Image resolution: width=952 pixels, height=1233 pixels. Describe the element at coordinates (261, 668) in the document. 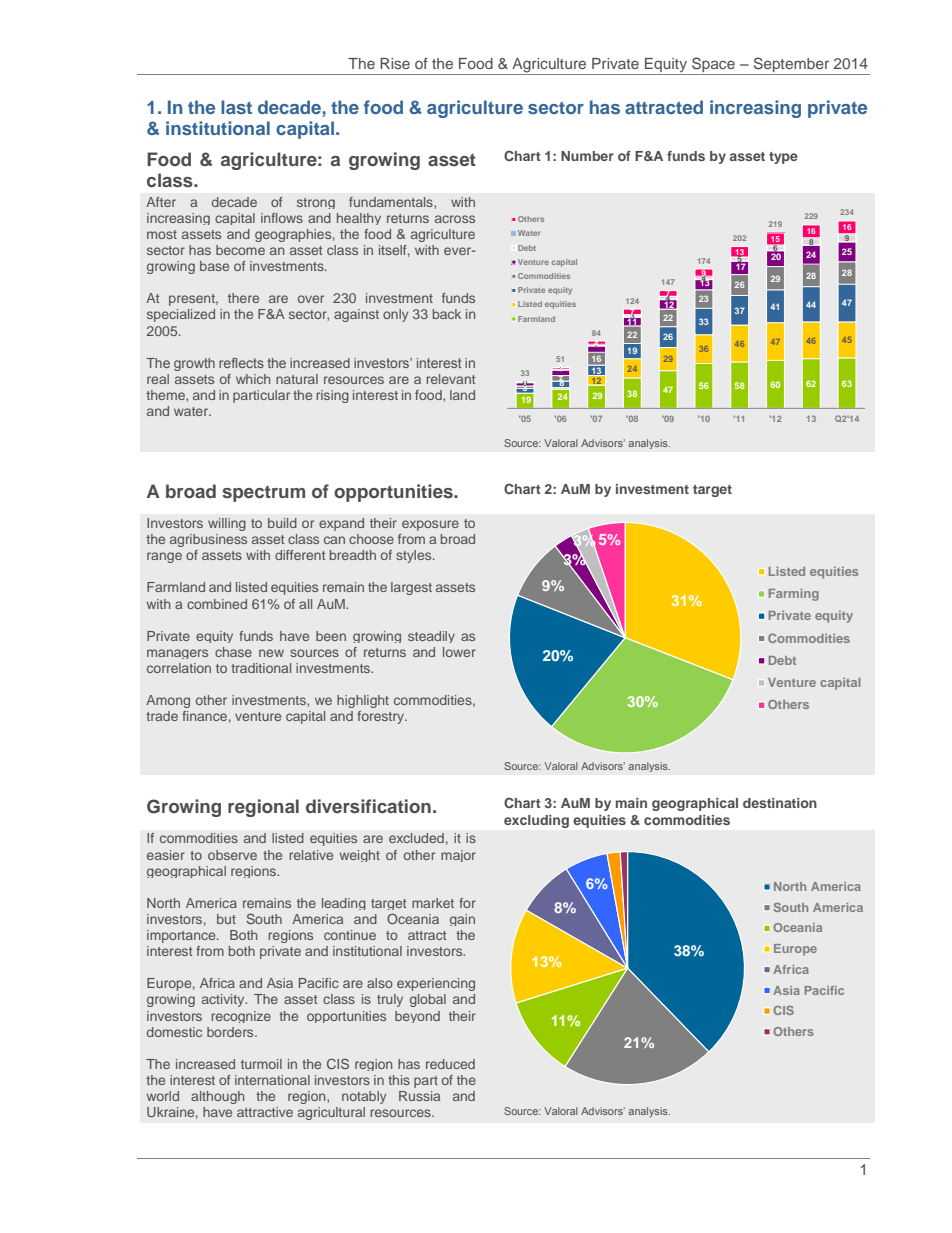

I see `traditional` at that location.
